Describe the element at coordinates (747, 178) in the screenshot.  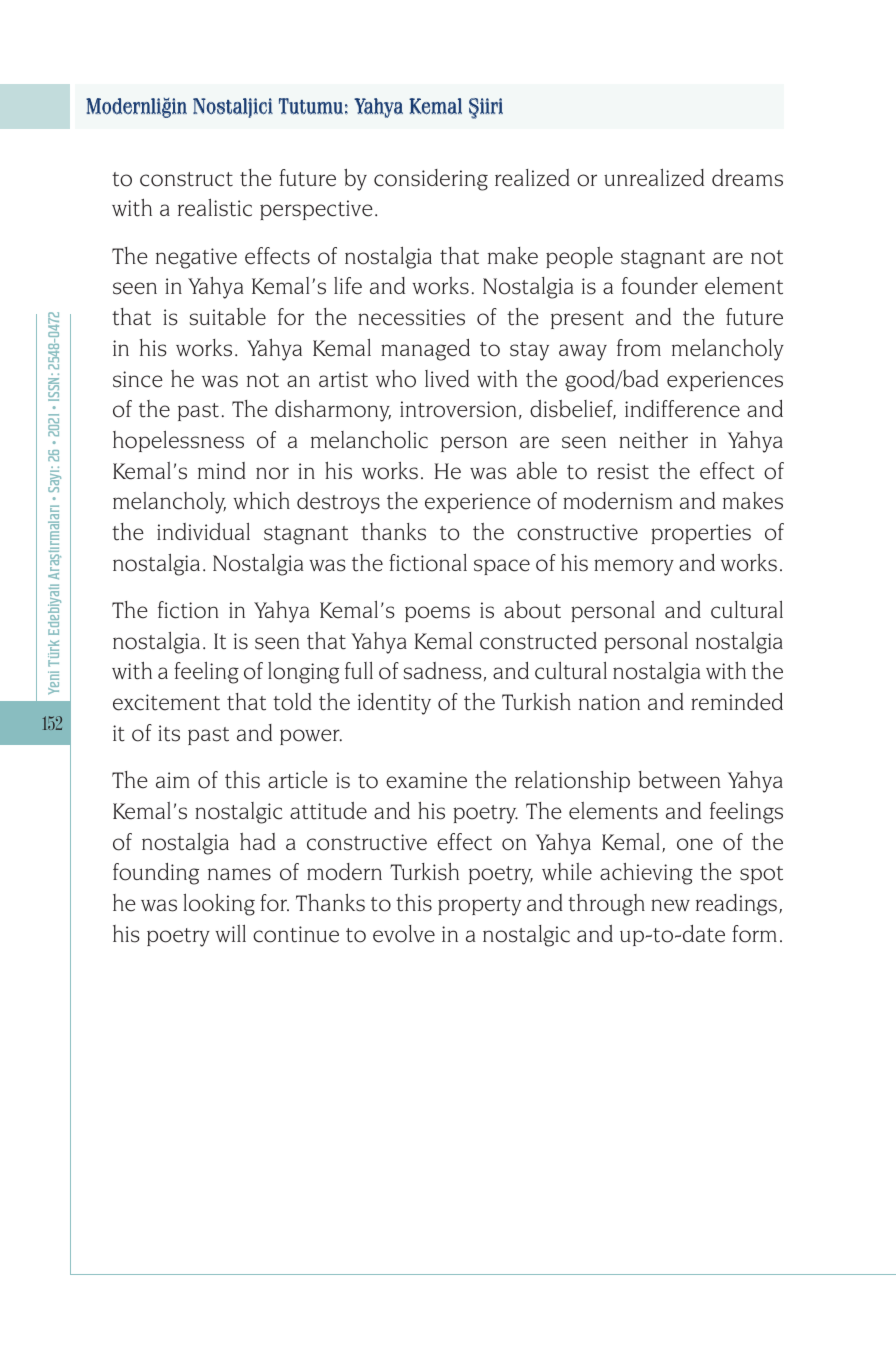
I see `dreams` at that location.
